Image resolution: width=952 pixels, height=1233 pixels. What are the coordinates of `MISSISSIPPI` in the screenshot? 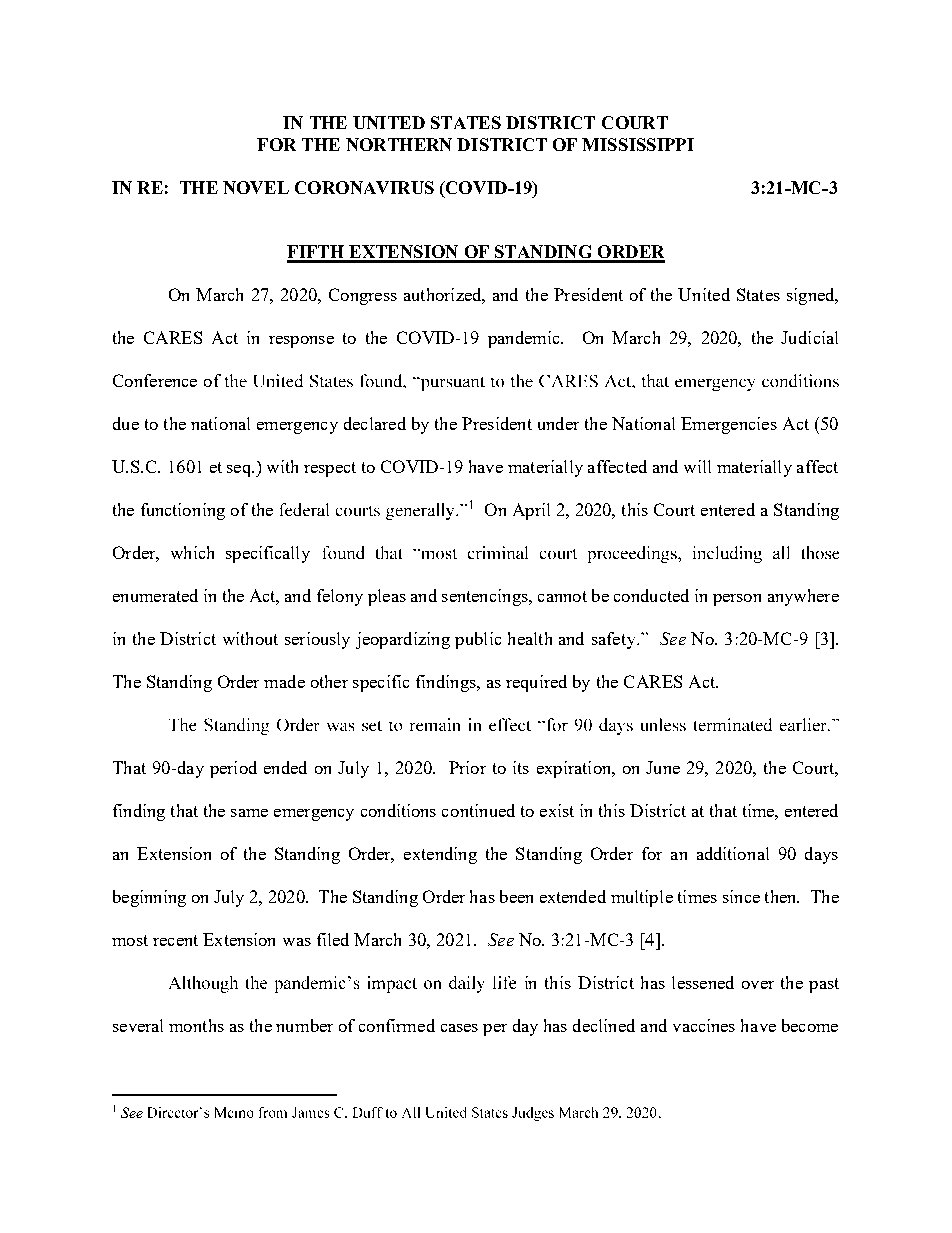 It's located at (638, 144).
